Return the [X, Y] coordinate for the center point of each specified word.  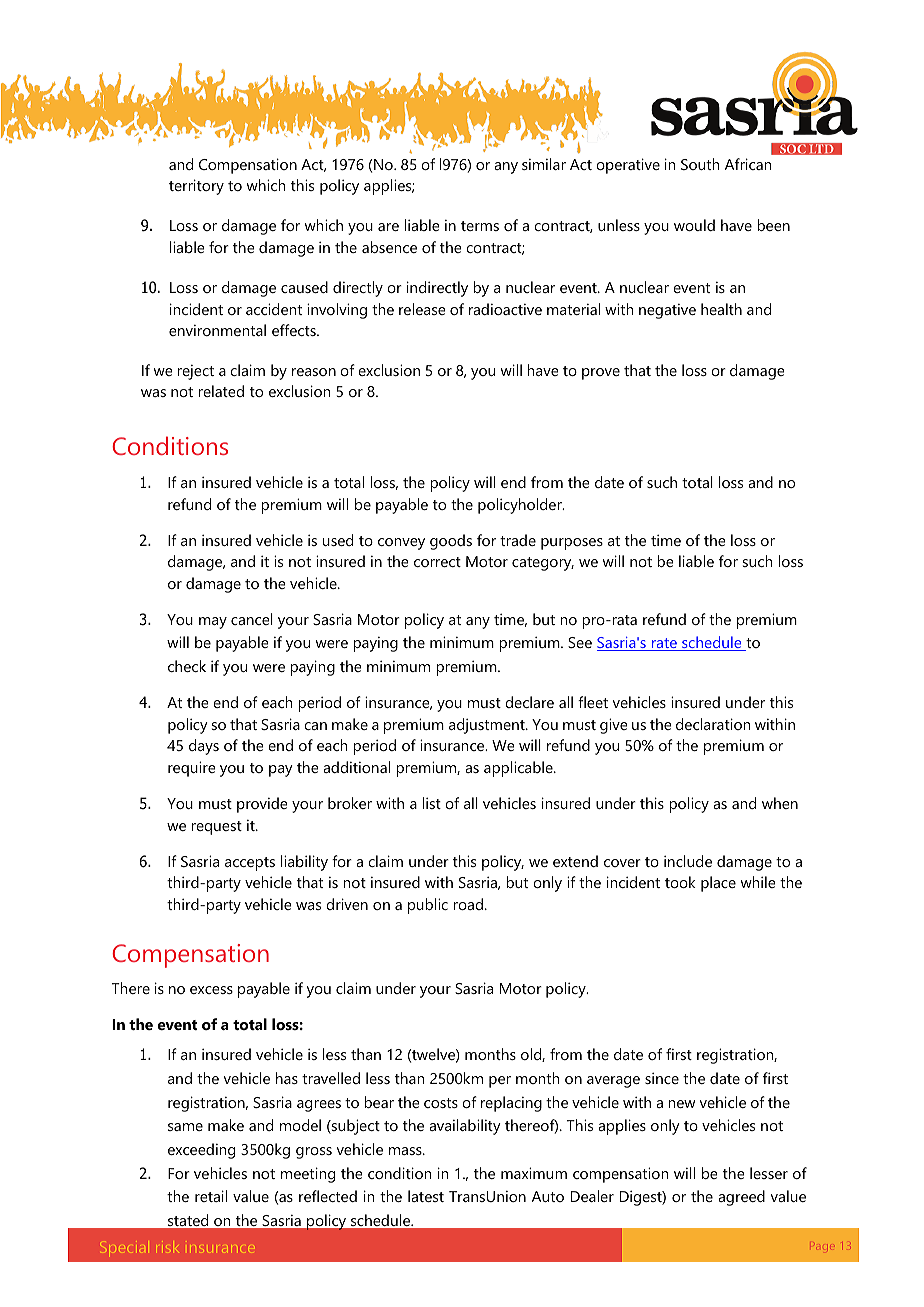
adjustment [488, 726]
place [718, 884]
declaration [713, 724]
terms [480, 226]
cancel [252, 619]
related [221, 391]
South [700, 164]
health [721, 309]
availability [465, 1127]
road [468, 904]
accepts [250, 864]
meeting [308, 1175]
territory [196, 187]
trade [518, 540]
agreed [741, 1198]
